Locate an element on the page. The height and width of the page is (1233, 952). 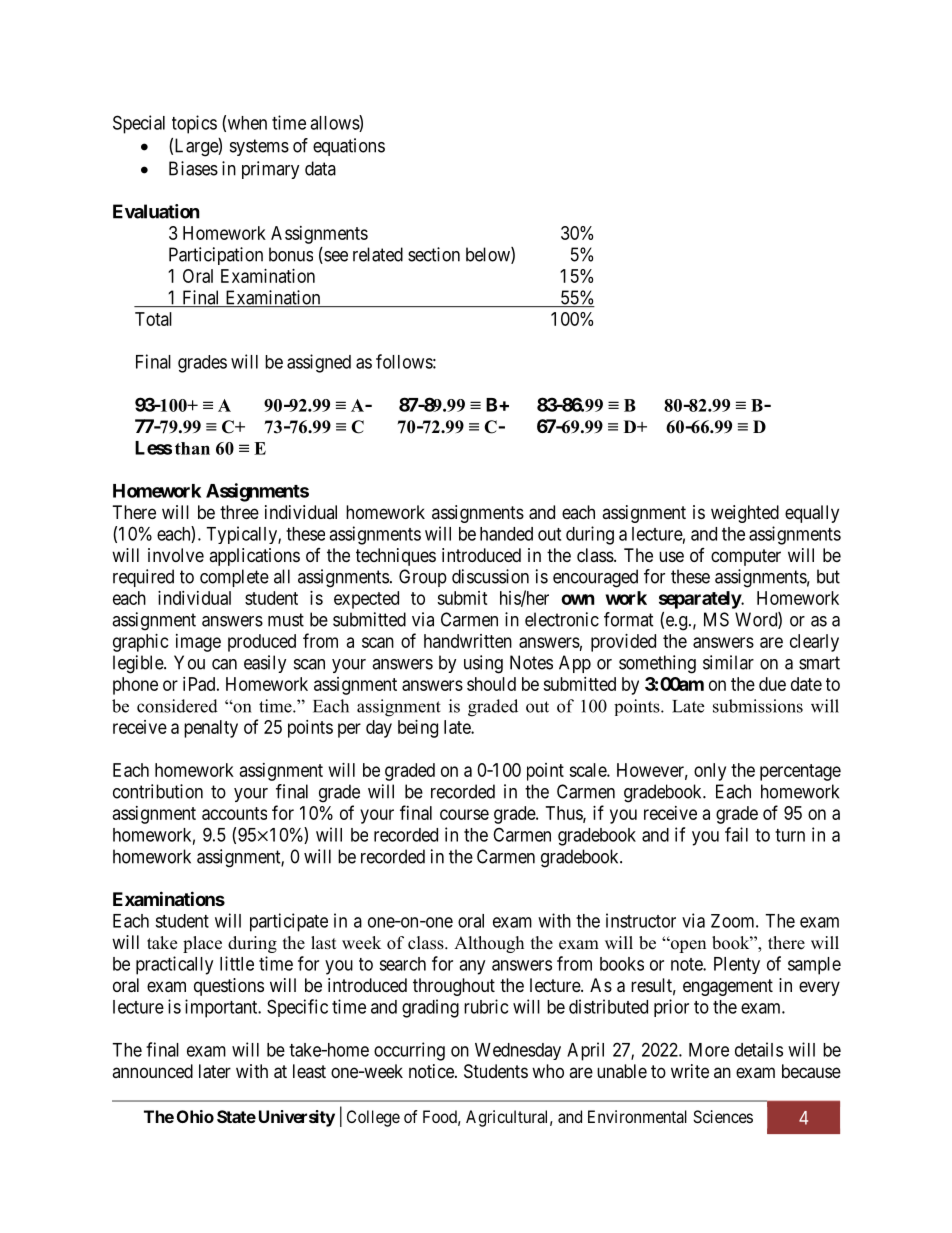
section is located at coordinates (434, 254).
